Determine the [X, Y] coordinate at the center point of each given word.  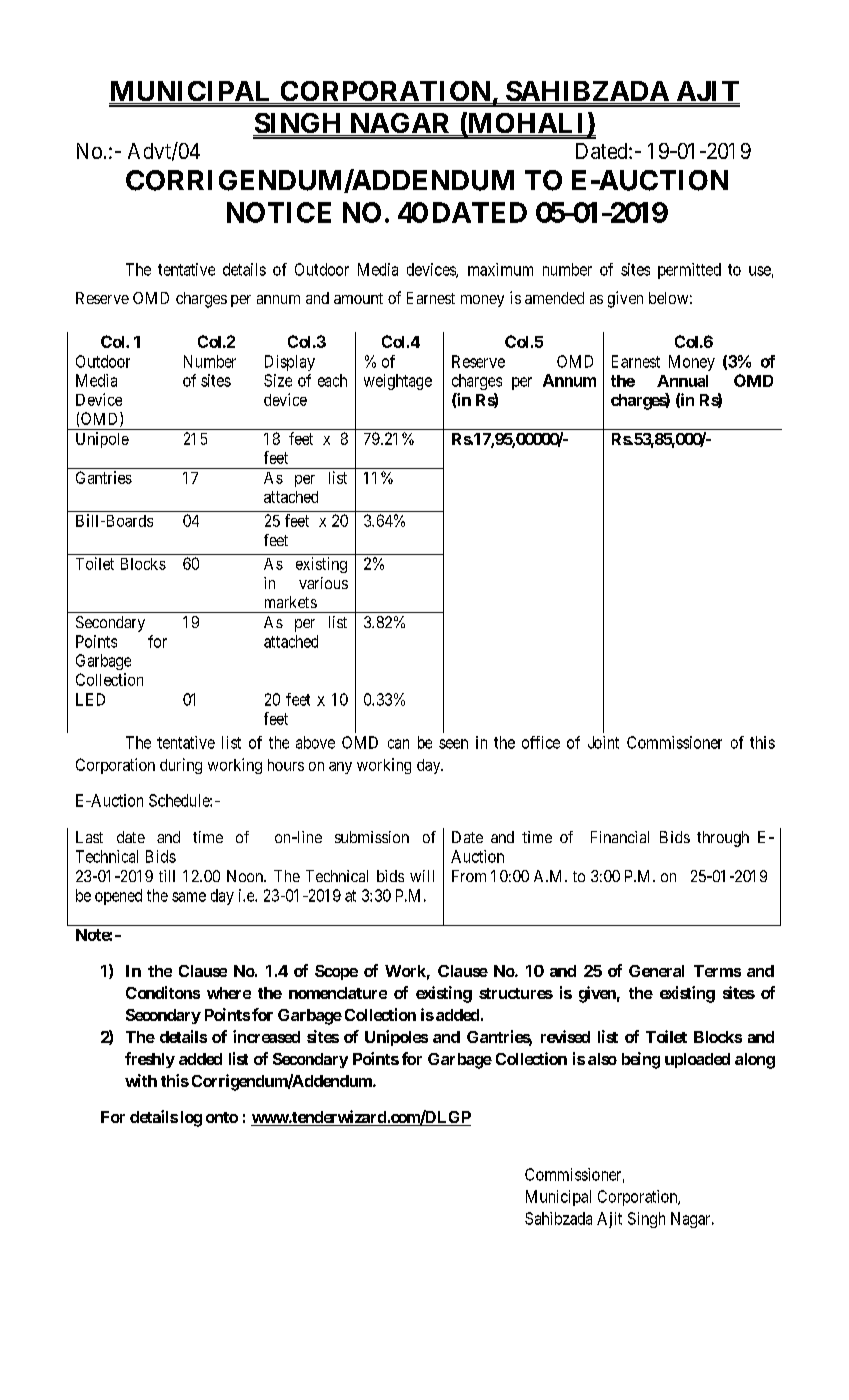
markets [291, 602]
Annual [682, 381]
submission [372, 837]
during [181, 766]
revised [565, 1036]
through [723, 839]
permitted [689, 271]
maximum [500, 269]
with [141, 1080]
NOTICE [279, 212]
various [323, 583]
